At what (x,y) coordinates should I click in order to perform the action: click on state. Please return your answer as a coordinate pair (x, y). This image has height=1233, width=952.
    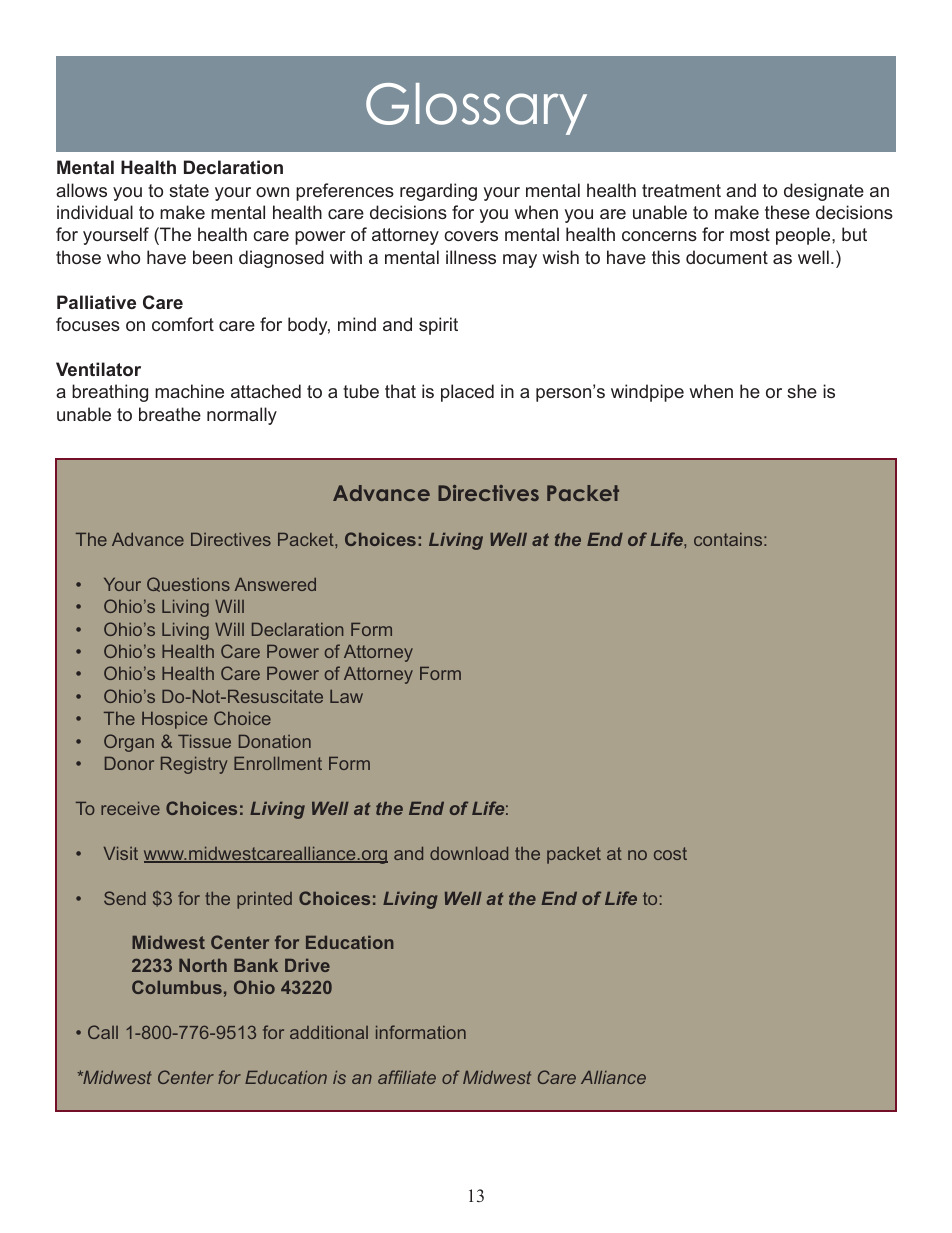
    Looking at the image, I should click on (189, 190).
